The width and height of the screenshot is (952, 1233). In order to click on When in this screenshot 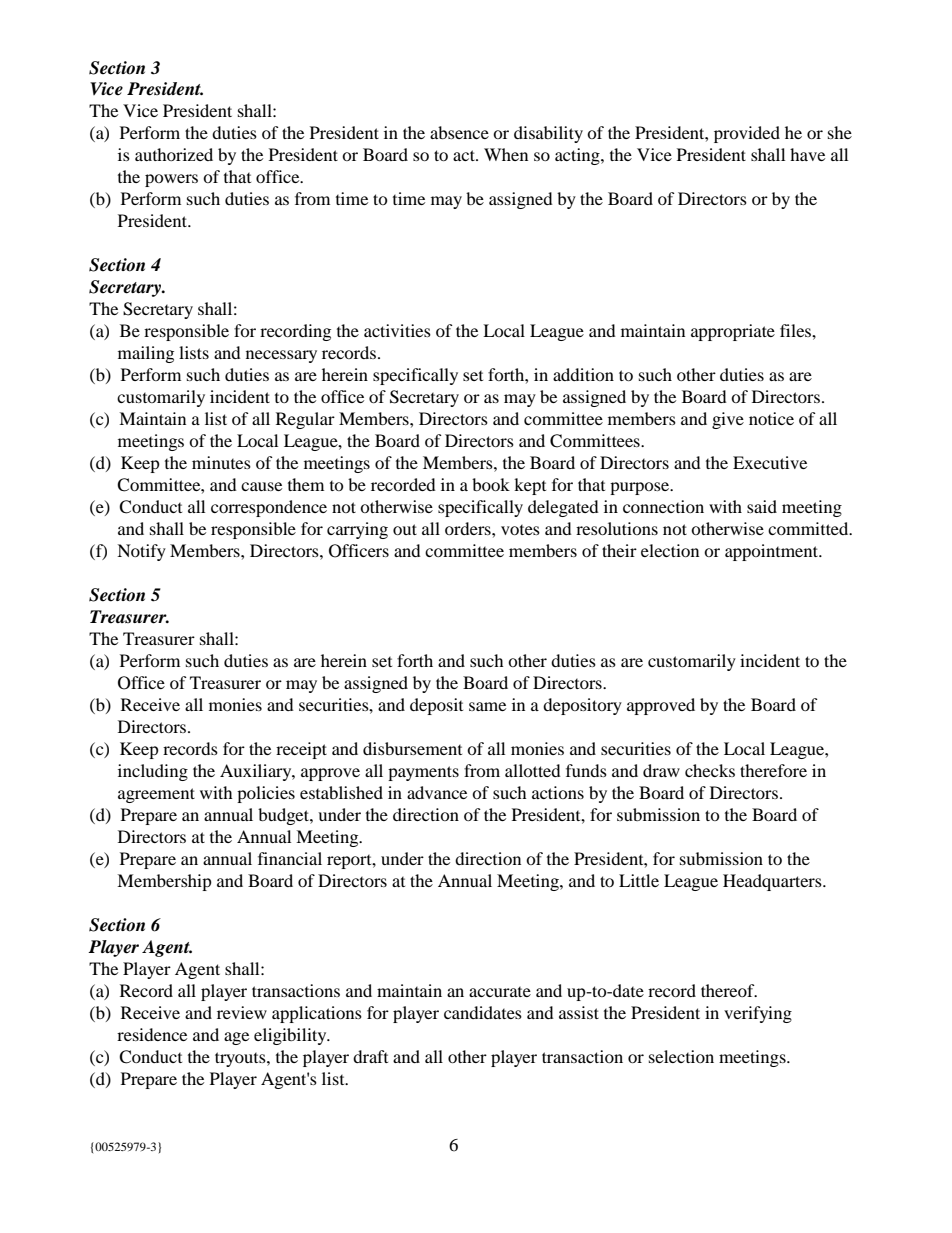, I will do `click(506, 154)`.
